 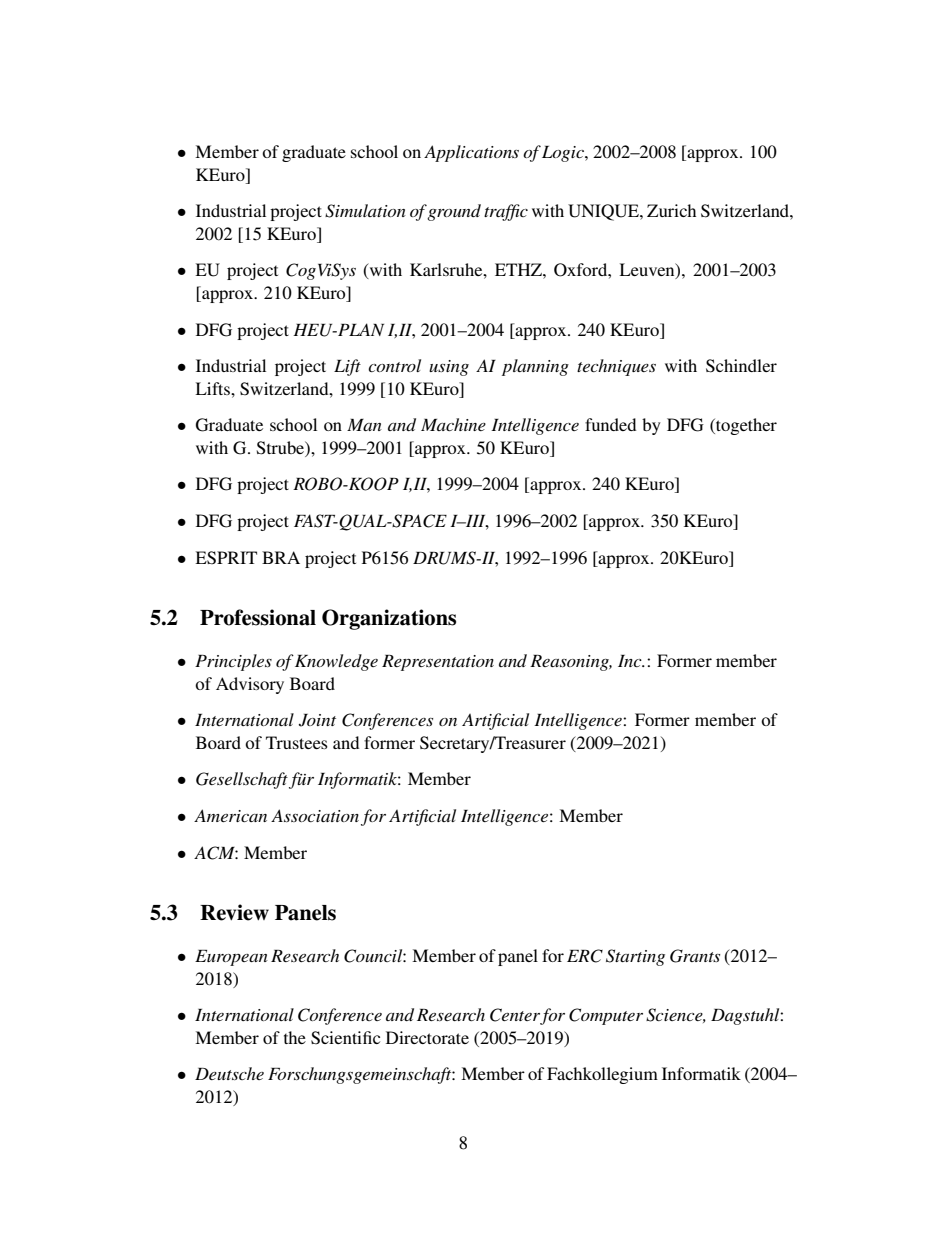 I want to click on Scientific, so click(x=345, y=1038).
